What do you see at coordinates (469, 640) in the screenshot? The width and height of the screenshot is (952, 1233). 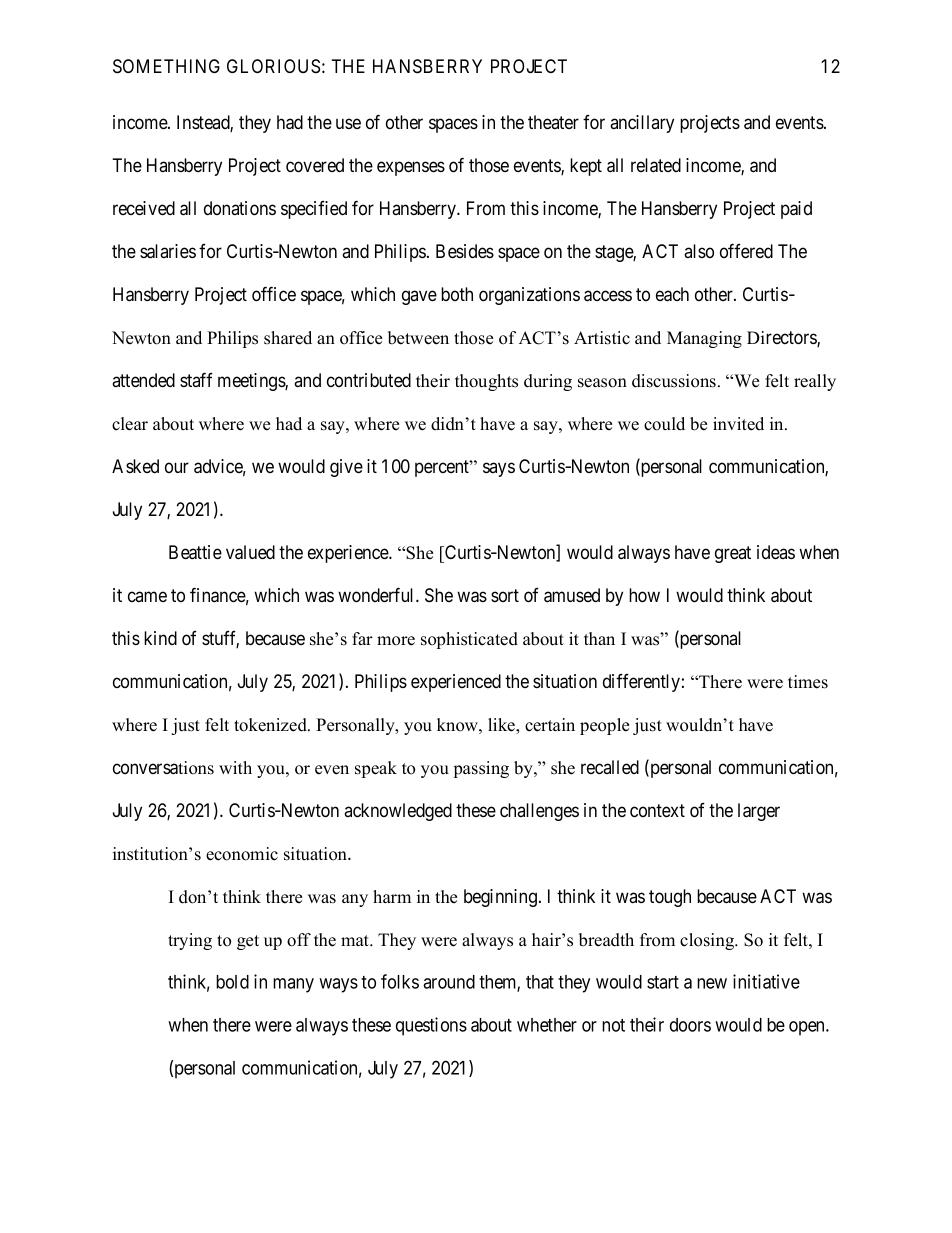 I see `sophisticated` at bounding box center [469, 640].
